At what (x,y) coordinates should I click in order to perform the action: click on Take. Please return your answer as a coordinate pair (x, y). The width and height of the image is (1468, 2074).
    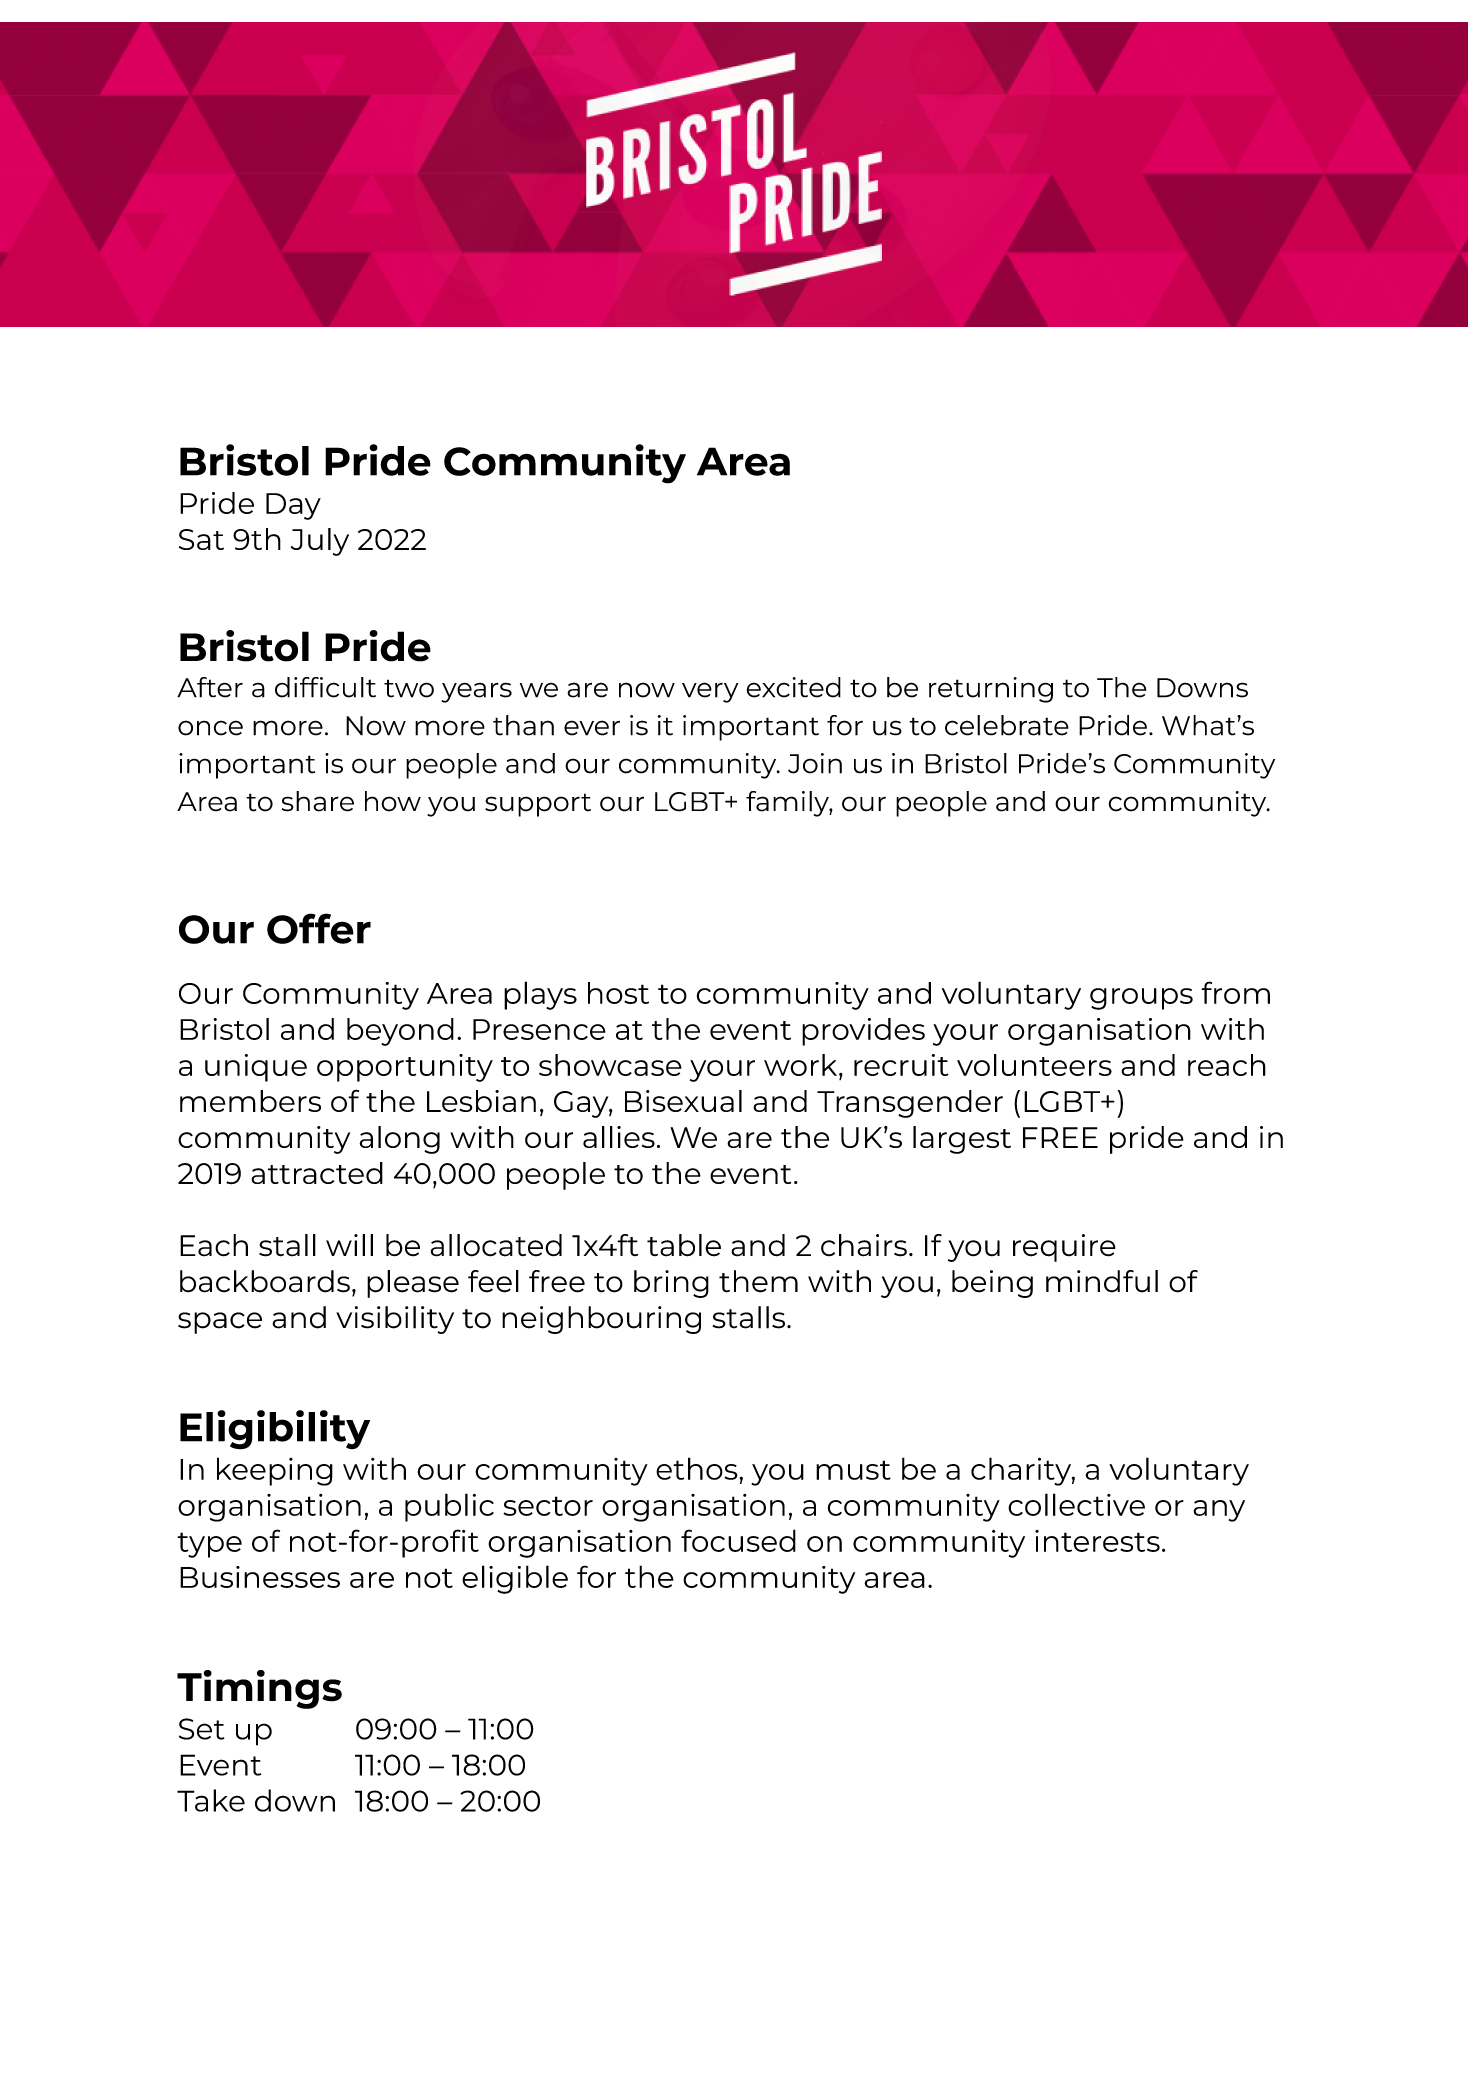
    Looking at the image, I should click on (211, 1800).
